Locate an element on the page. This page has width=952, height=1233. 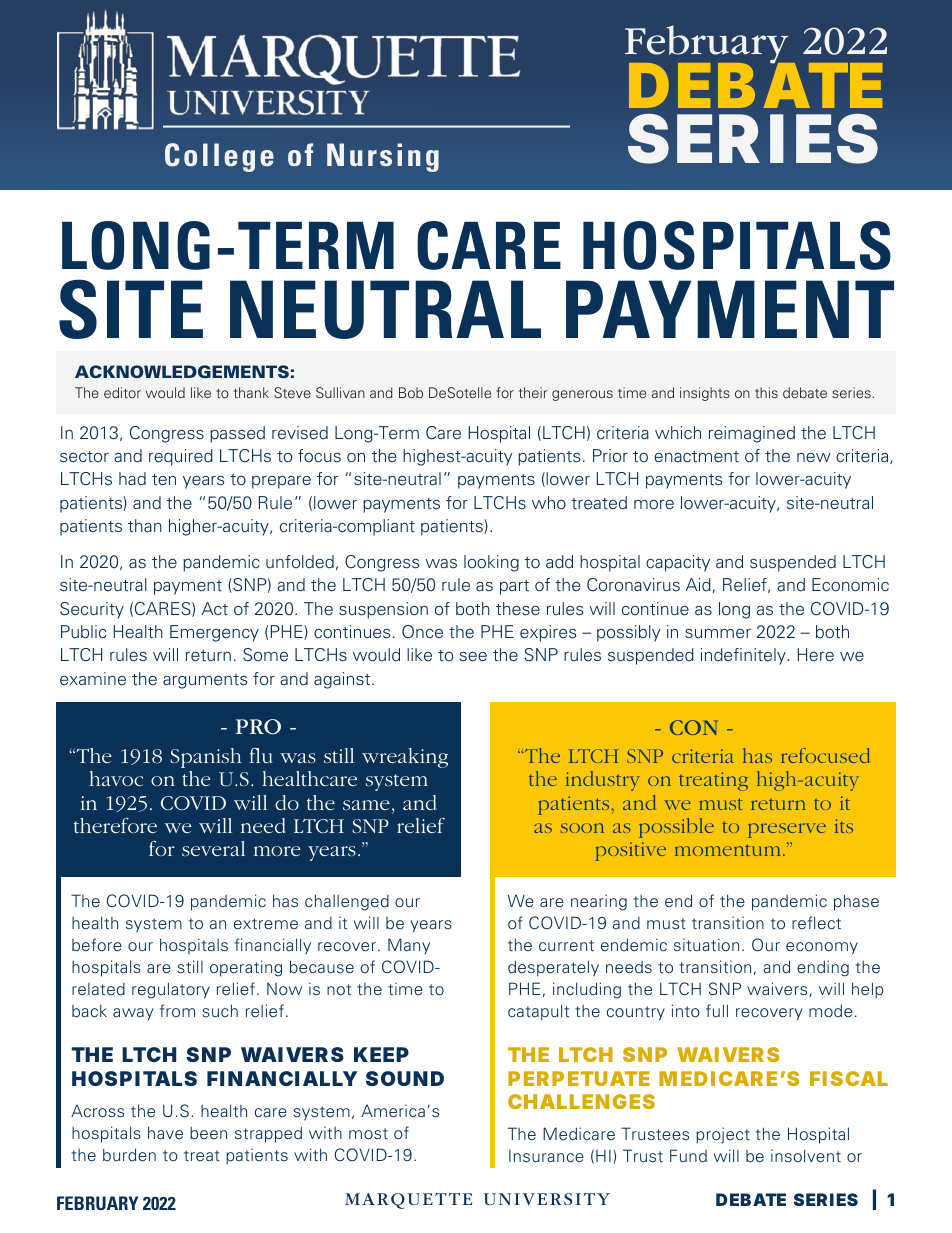
this is located at coordinates (766, 392).
